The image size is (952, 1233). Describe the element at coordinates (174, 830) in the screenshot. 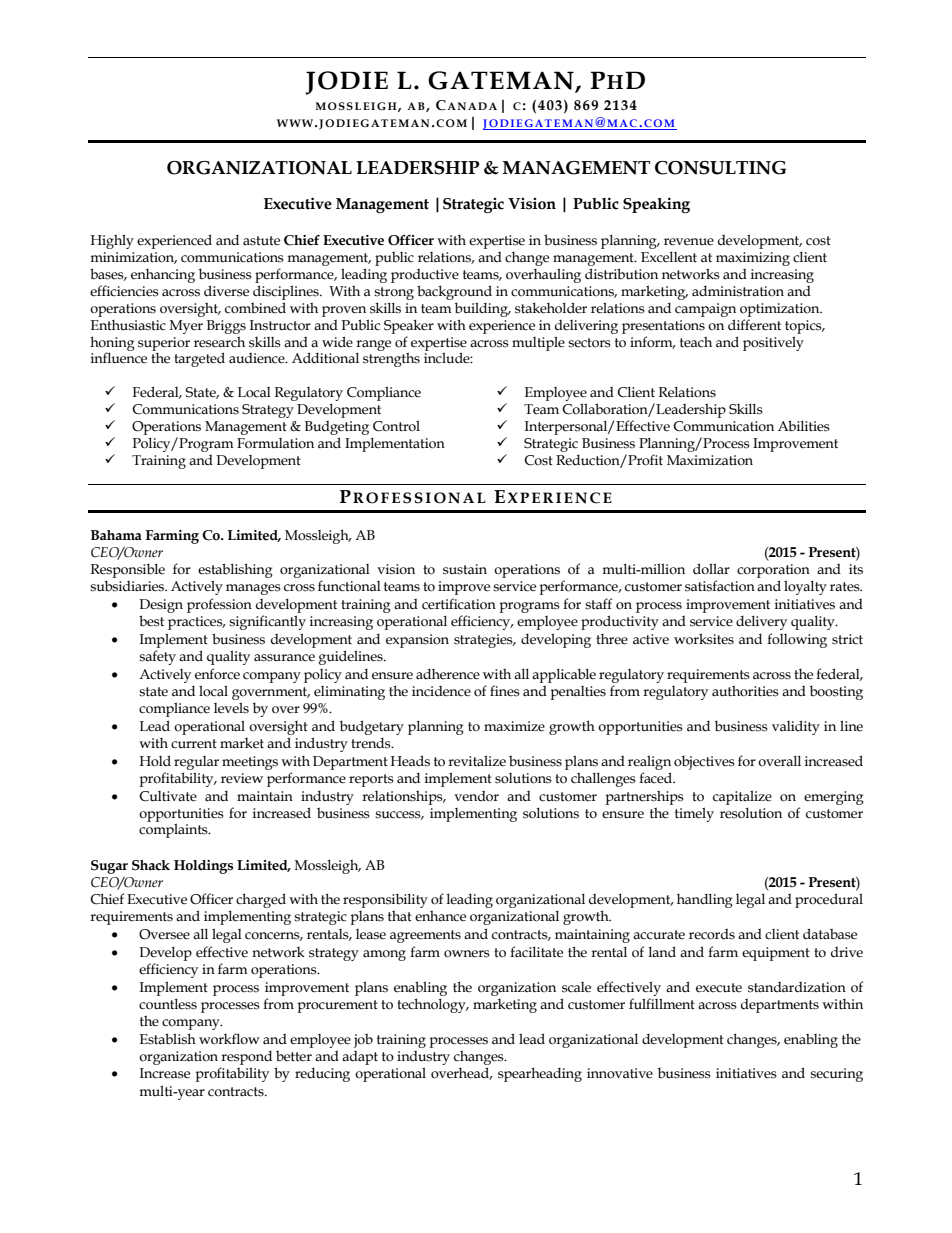

I see `complaints` at that location.
